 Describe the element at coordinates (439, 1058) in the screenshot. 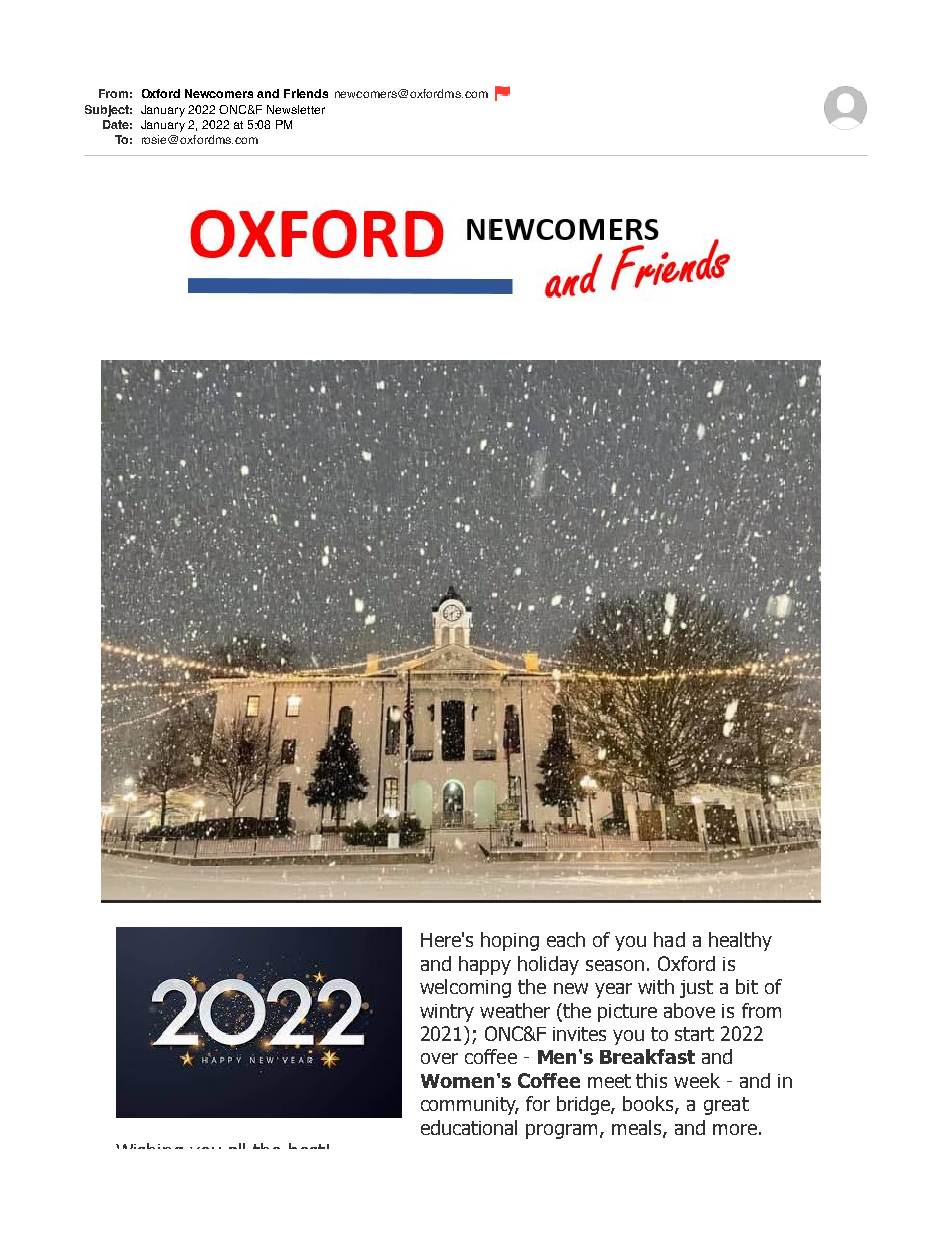

I see `over` at that location.
